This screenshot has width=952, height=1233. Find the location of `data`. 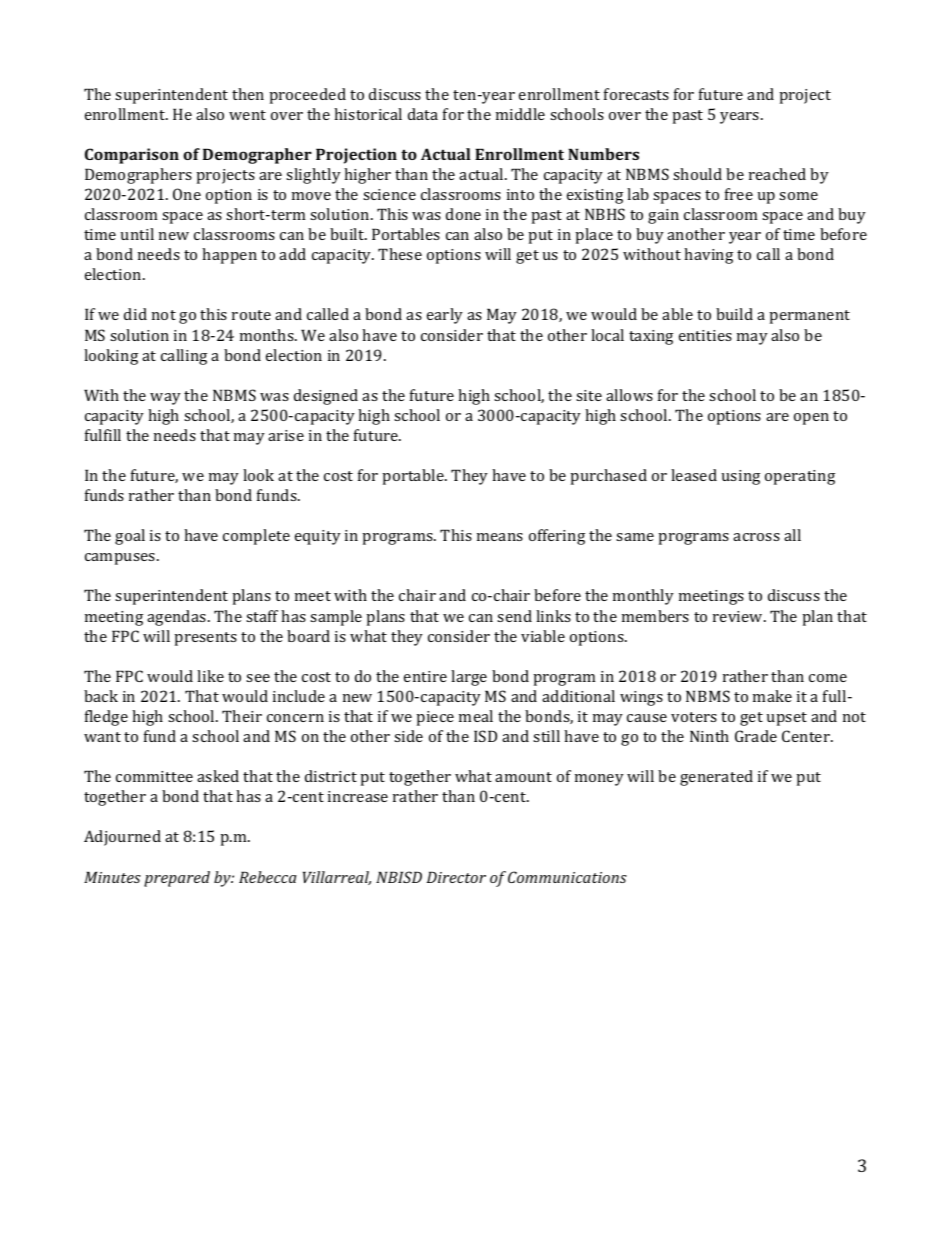

data is located at coordinates (423, 114).
